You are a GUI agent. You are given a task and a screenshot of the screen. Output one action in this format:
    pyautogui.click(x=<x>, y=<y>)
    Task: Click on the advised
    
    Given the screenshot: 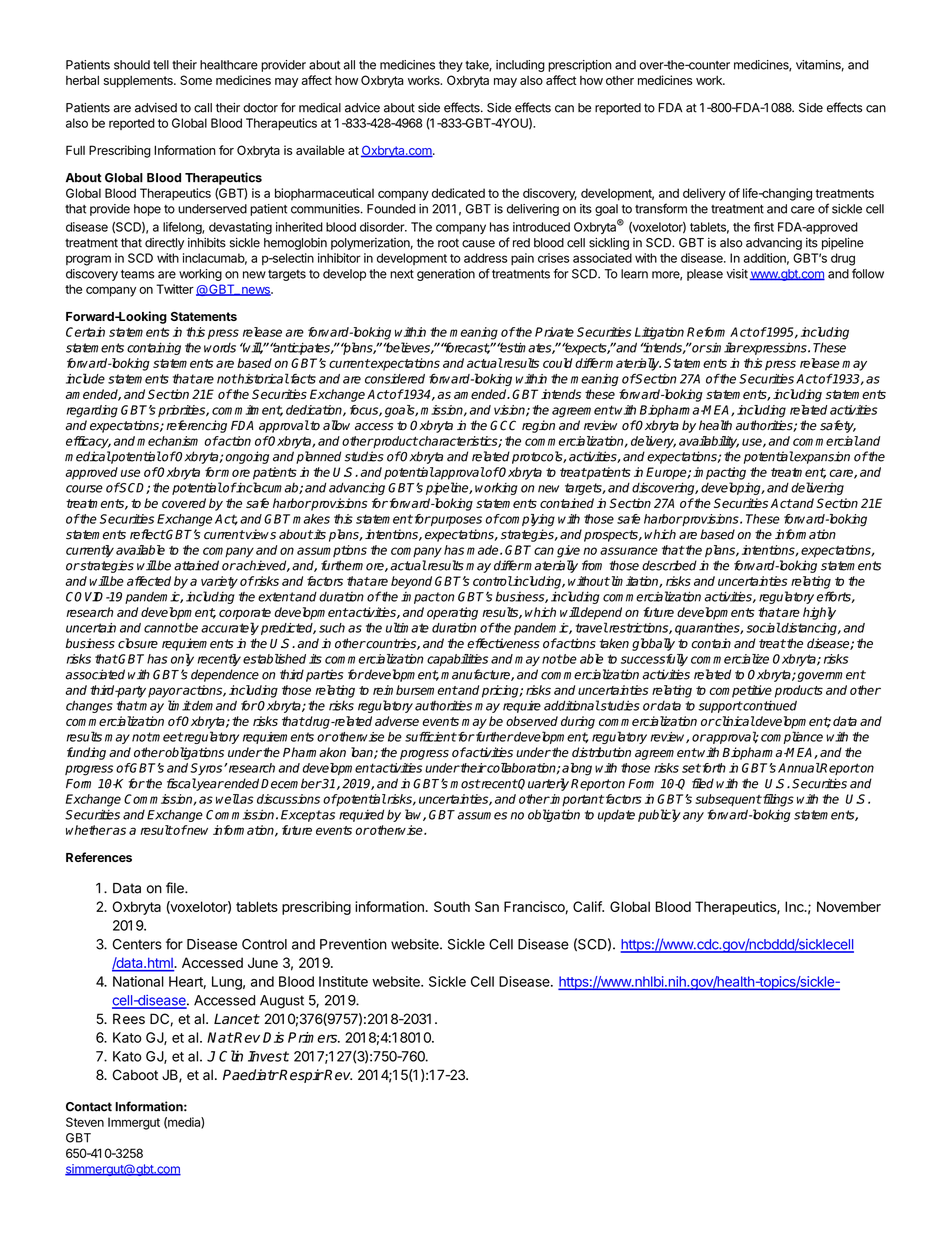 What is the action you would take?
    pyautogui.click(x=156, y=108)
